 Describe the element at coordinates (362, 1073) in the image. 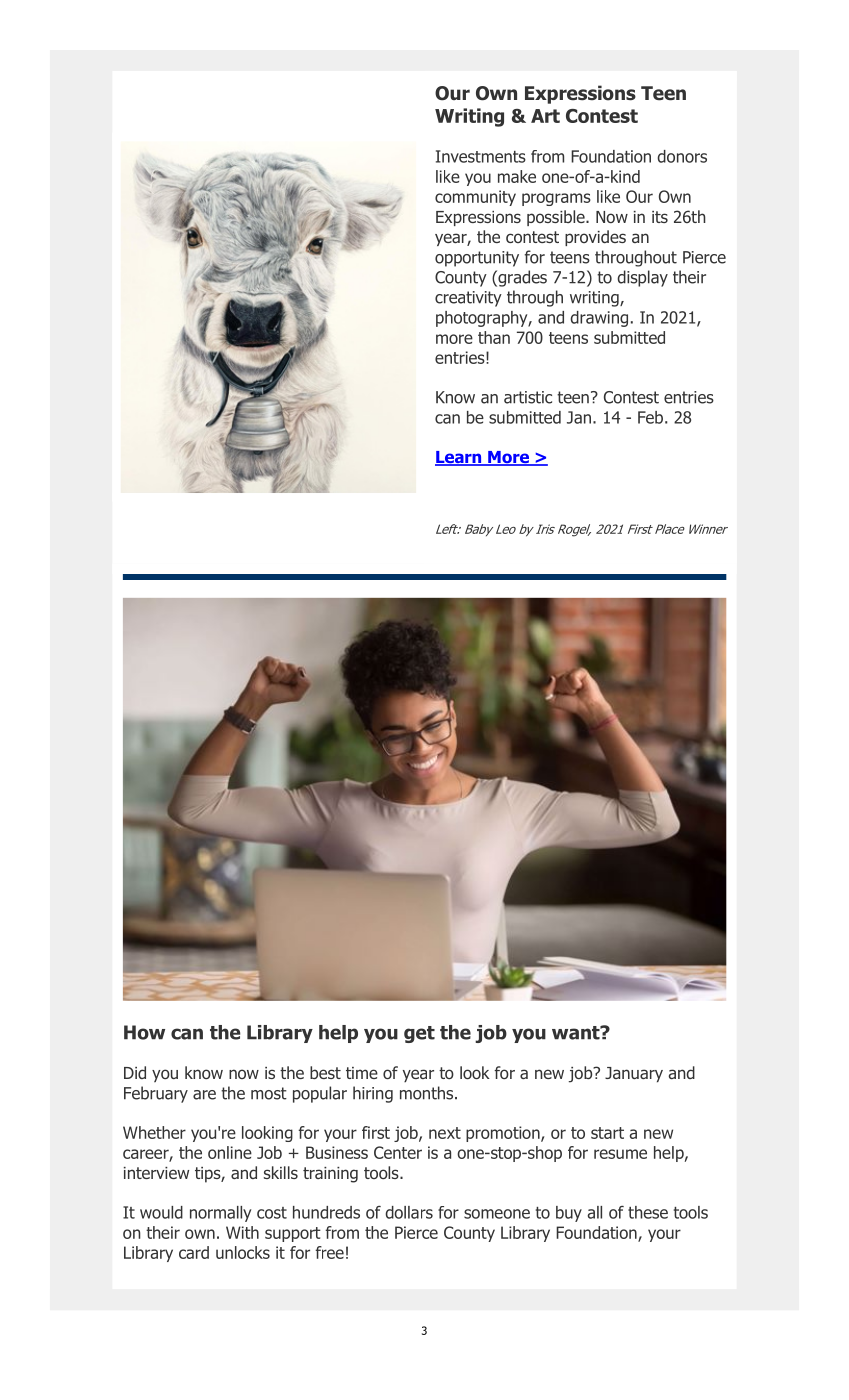

I see `time` at that location.
